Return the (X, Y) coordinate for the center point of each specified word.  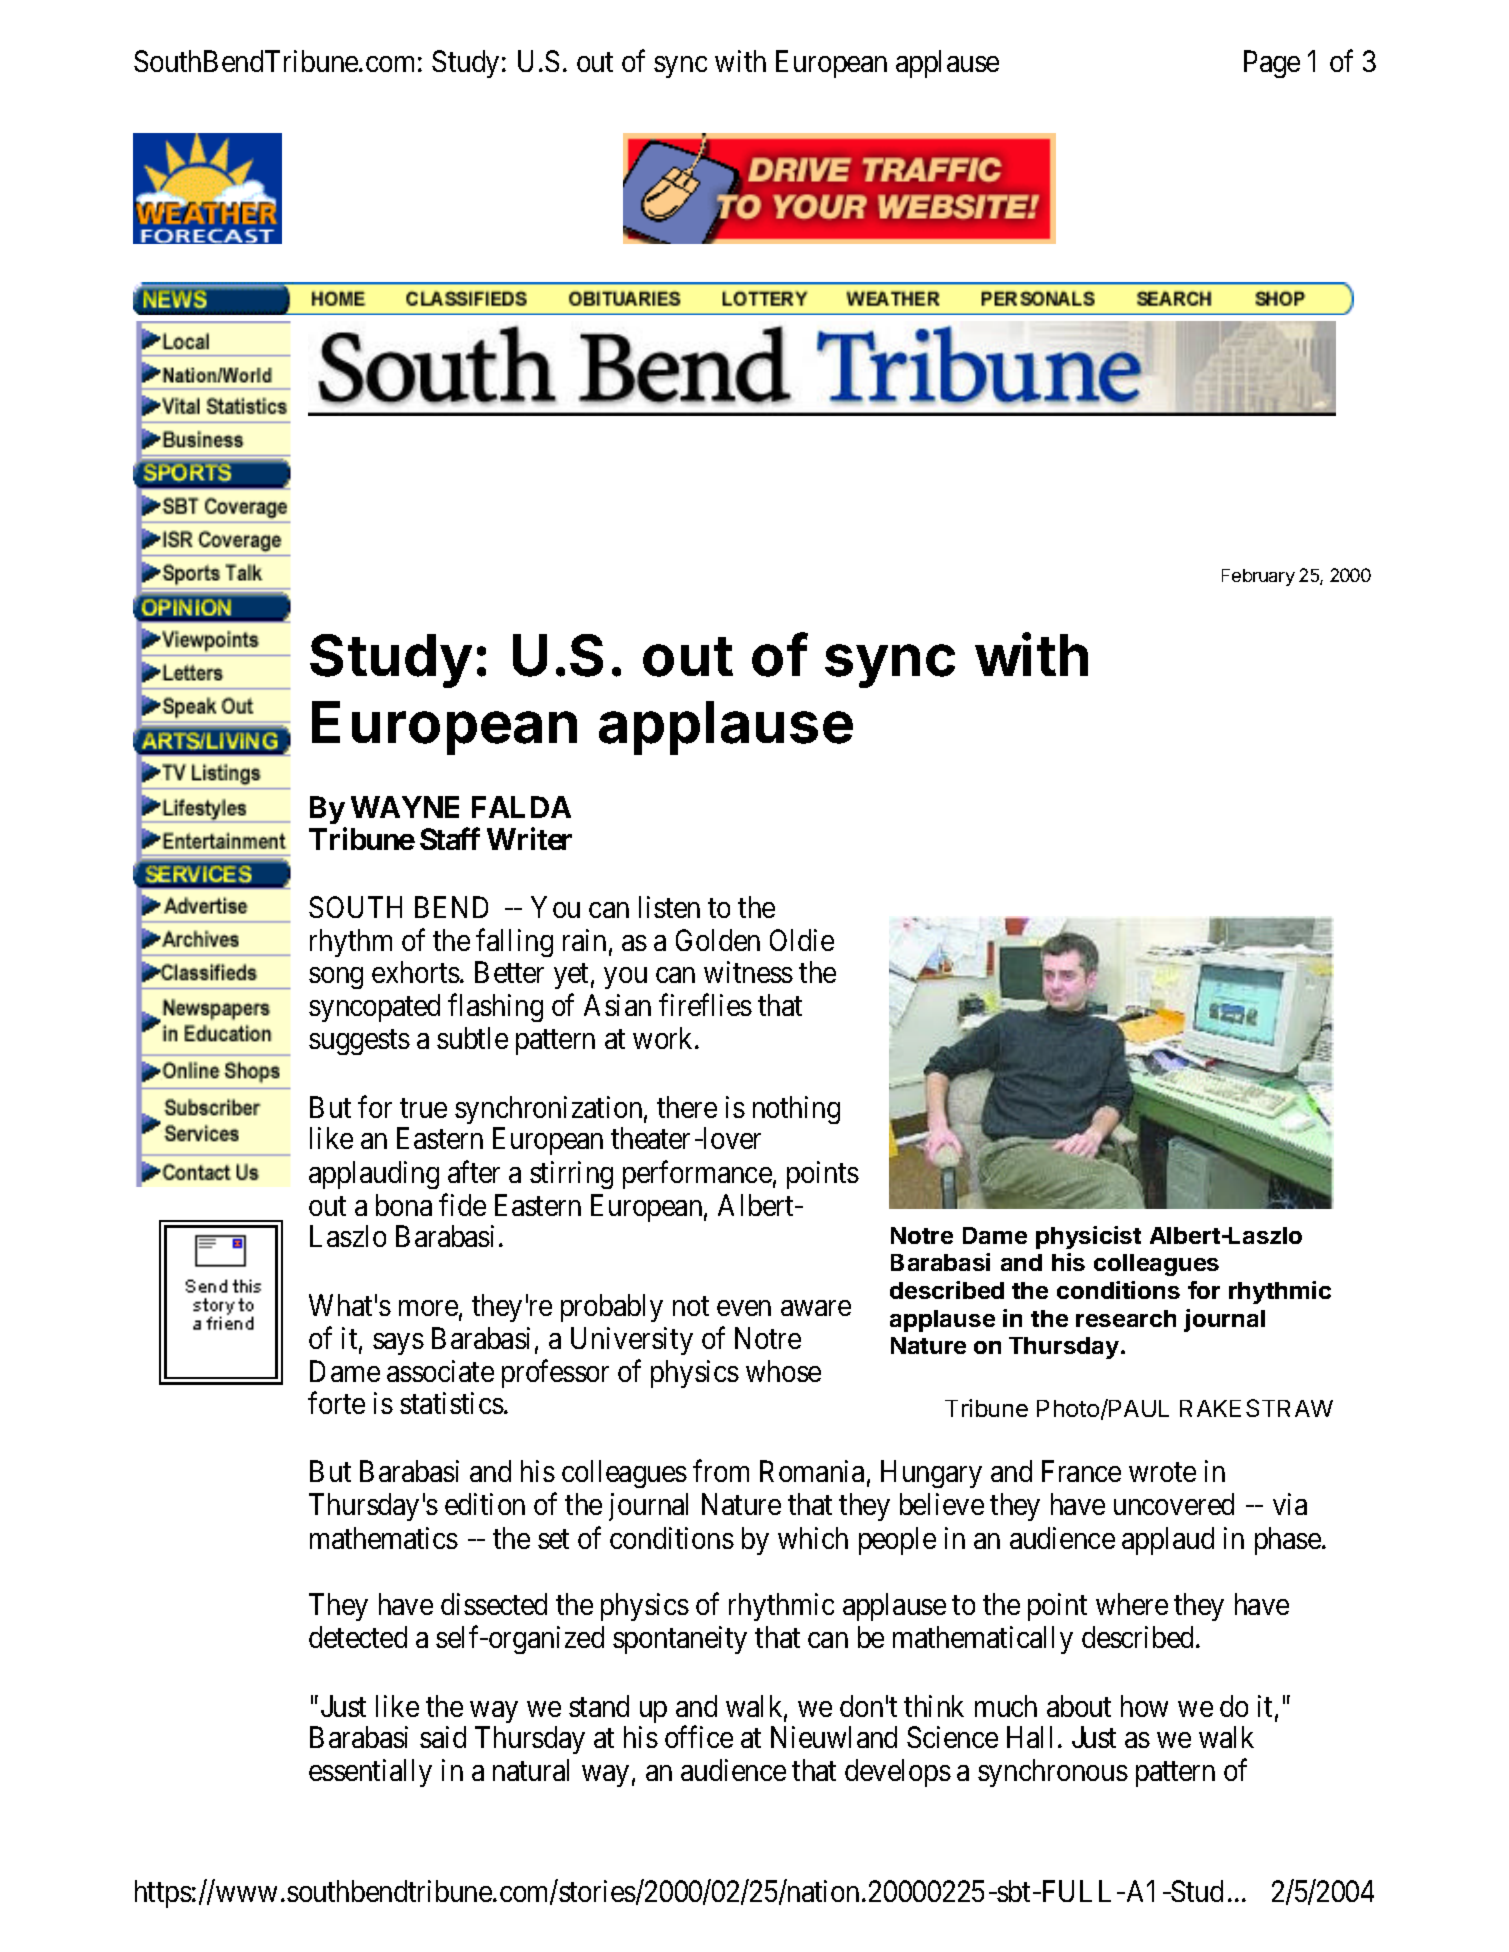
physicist (1088, 1237)
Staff (450, 838)
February (1258, 577)
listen (669, 907)
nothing (796, 1110)
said (443, 1737)
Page (1272, 64)
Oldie (802, 940)
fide (462, 1205)
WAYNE (405, 807)
